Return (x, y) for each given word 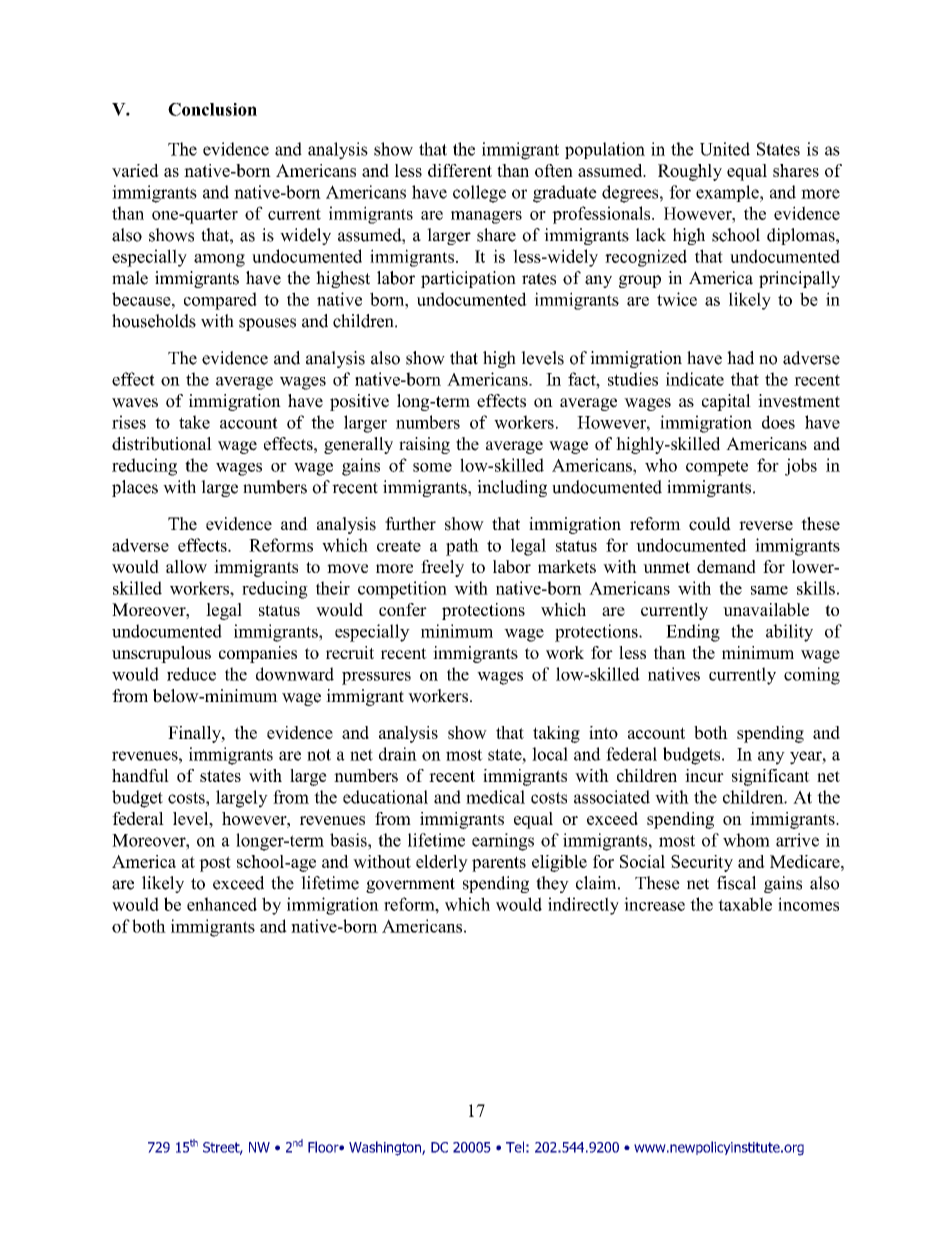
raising (424, 445)
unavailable (766, 609)
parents (499, 864)
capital (726, 402)
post (215, 864)
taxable (745, 904)
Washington (386, 1148)
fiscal (736, 883)
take (194, 422)
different (460, 170)
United (725, 149)
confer (403, 609)
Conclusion (212, 109)
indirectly (583, 906)
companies (258, 654)
